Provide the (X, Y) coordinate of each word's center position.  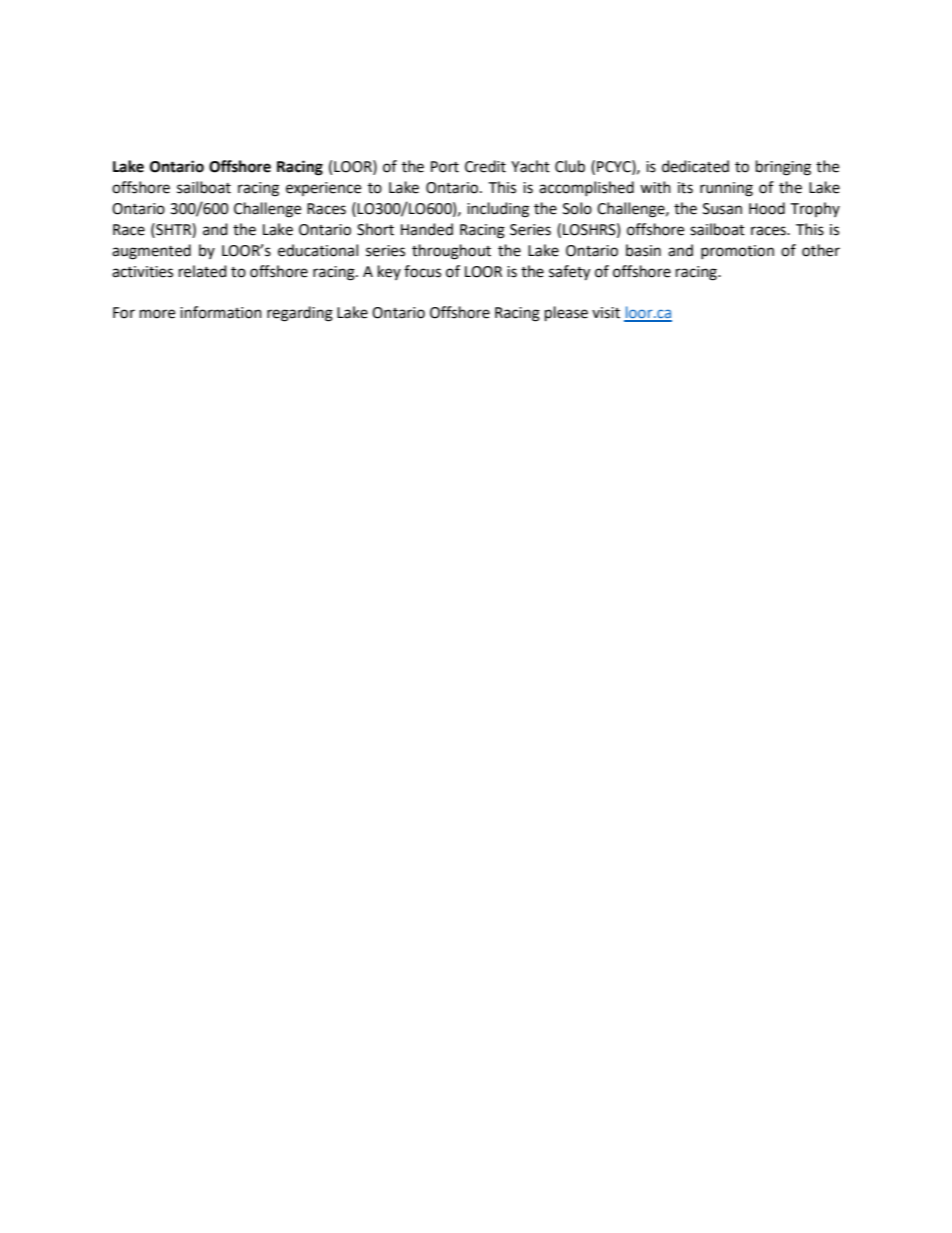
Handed (427, 229)
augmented (151, 252)
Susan (722, 209)
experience (323, 189)
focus (422, 271)
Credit (485, 166)
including (498, 210)
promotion (737, 252)
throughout (451, 252)
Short (375, 229)
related (203, 271)
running (726, 189)
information (221, 312)
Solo (577, 208)
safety (569, 273)
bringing (783, 168)
